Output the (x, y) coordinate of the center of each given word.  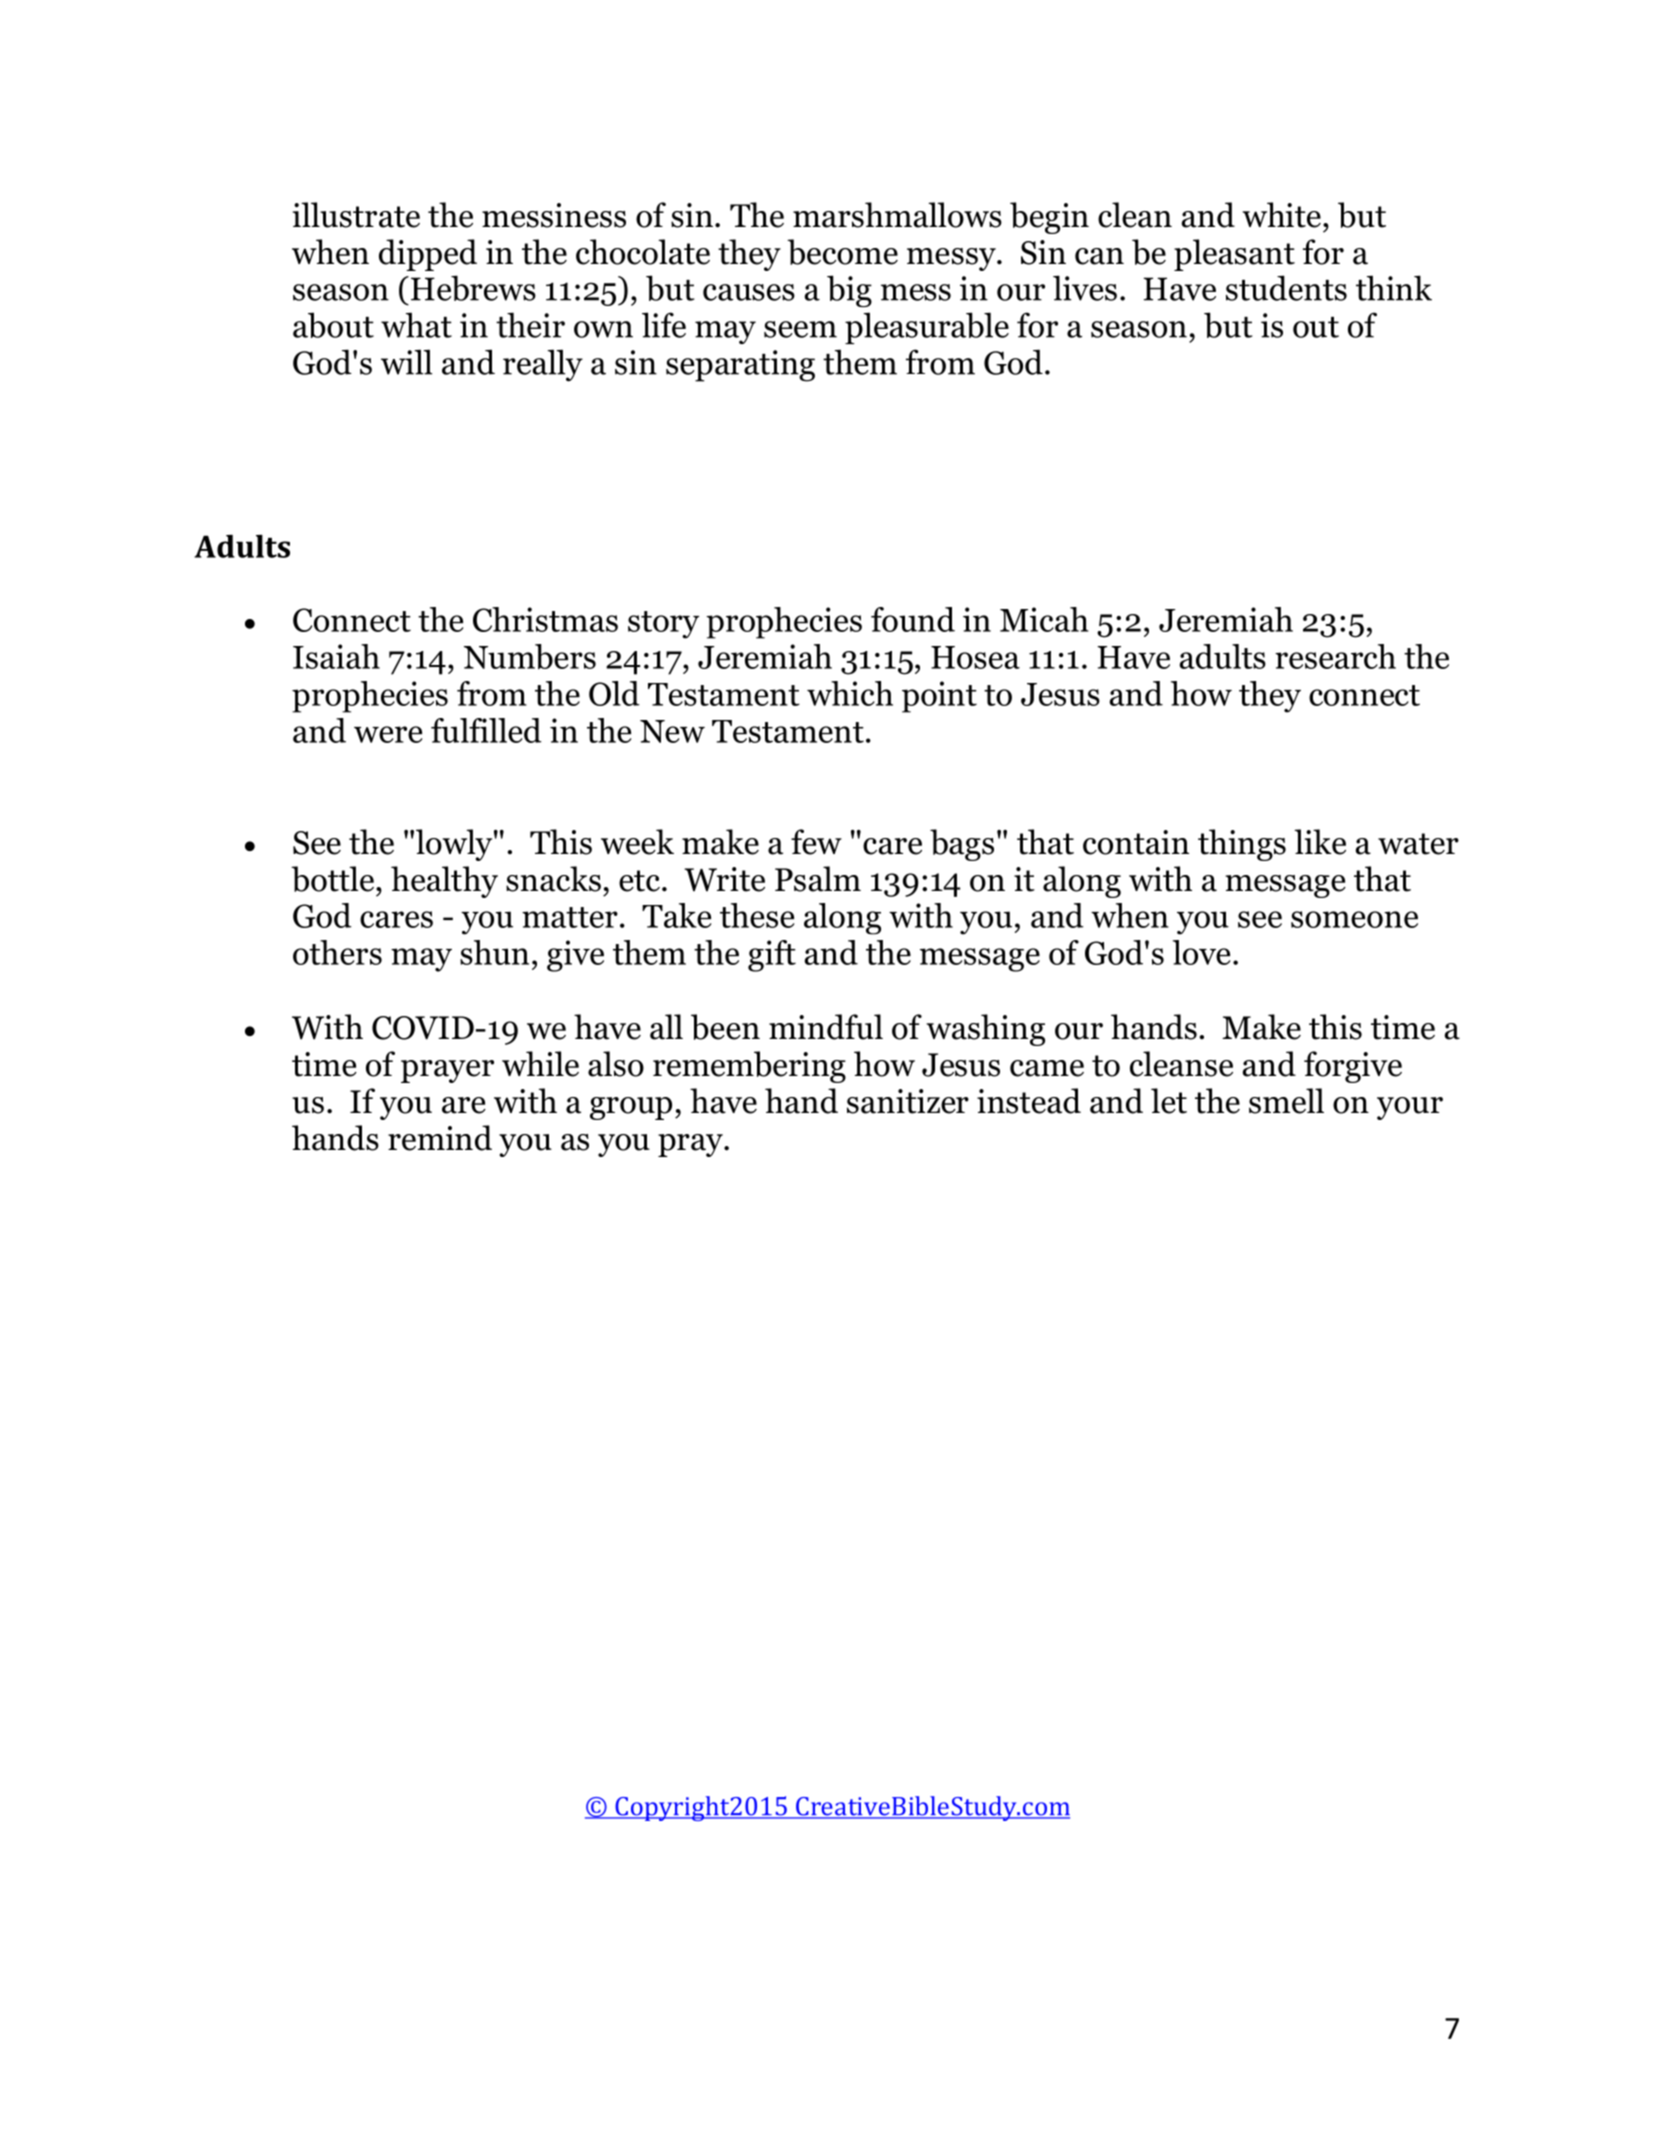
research (1335, 656)
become (842, 252)
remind (440, 1138)
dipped (428, 255)
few (816, 842)
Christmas (545, 619)
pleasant (1234, 255)
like (1320, 842)
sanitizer (908, 1101)
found (913, 619)
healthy (444, 882)
